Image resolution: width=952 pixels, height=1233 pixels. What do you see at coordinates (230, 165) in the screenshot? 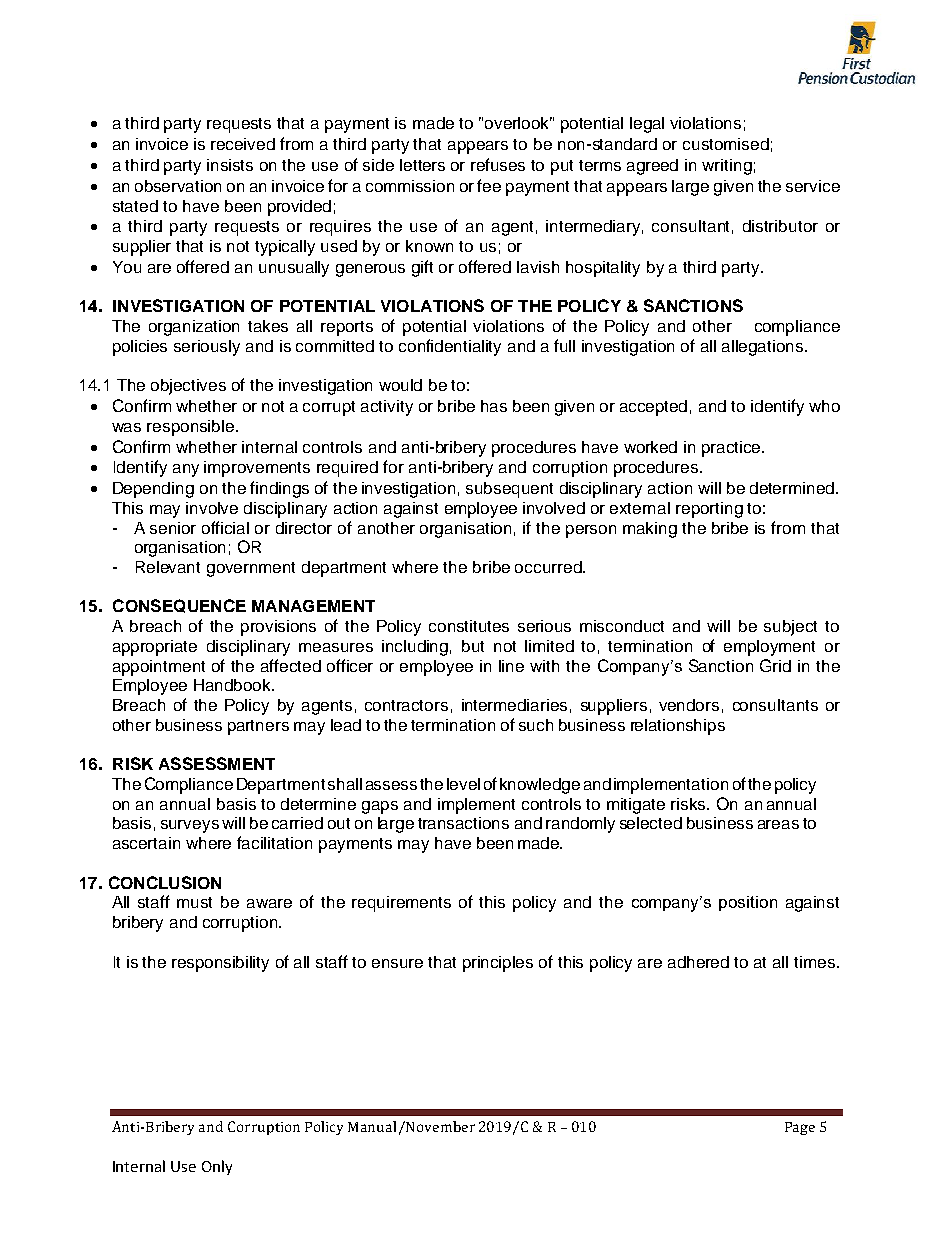
I see `insists` at bounding box center [230, 165].
